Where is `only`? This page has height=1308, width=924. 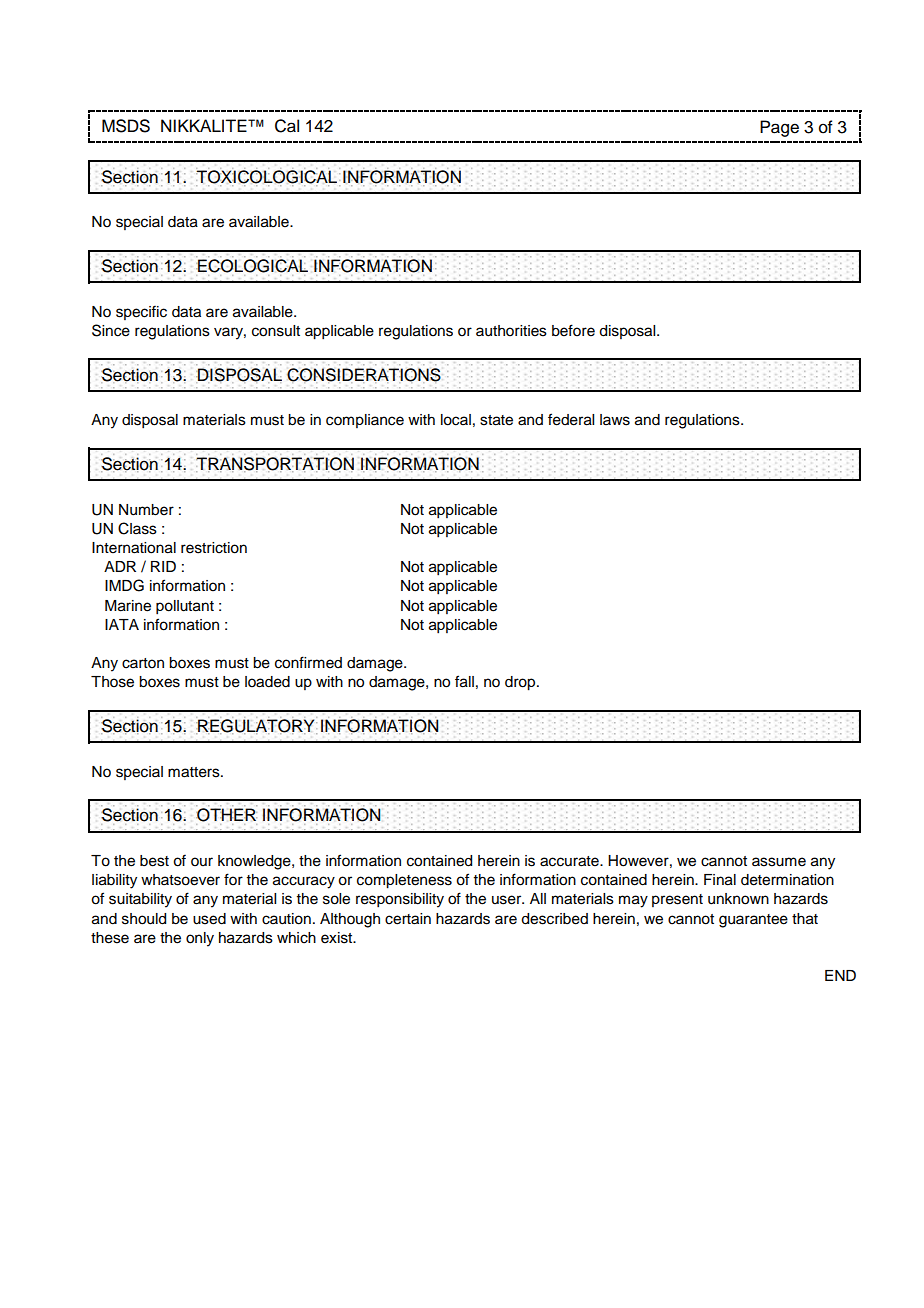
only is located at coordinates (200, 939).
